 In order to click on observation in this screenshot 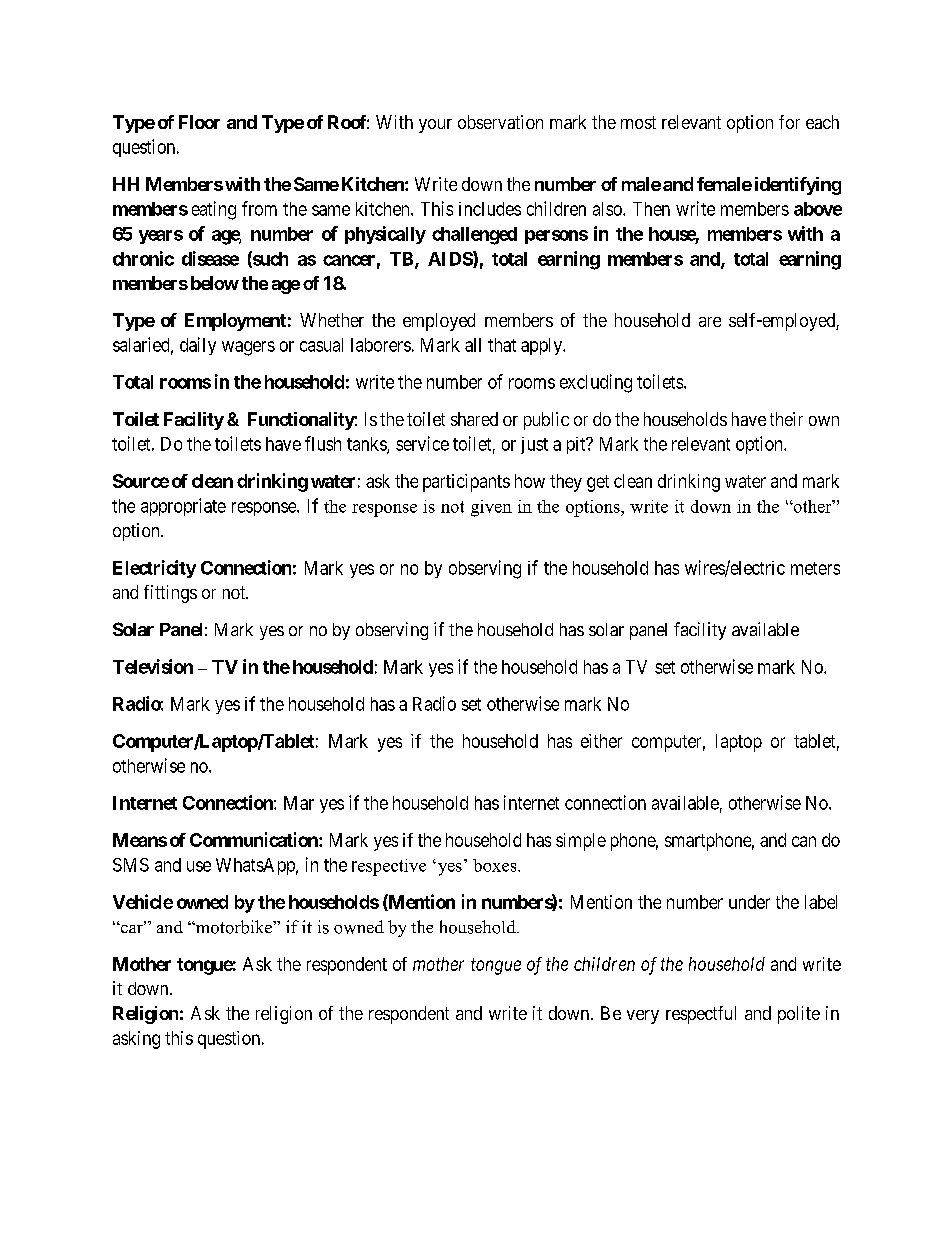, I will do `click(500, 122)`.
